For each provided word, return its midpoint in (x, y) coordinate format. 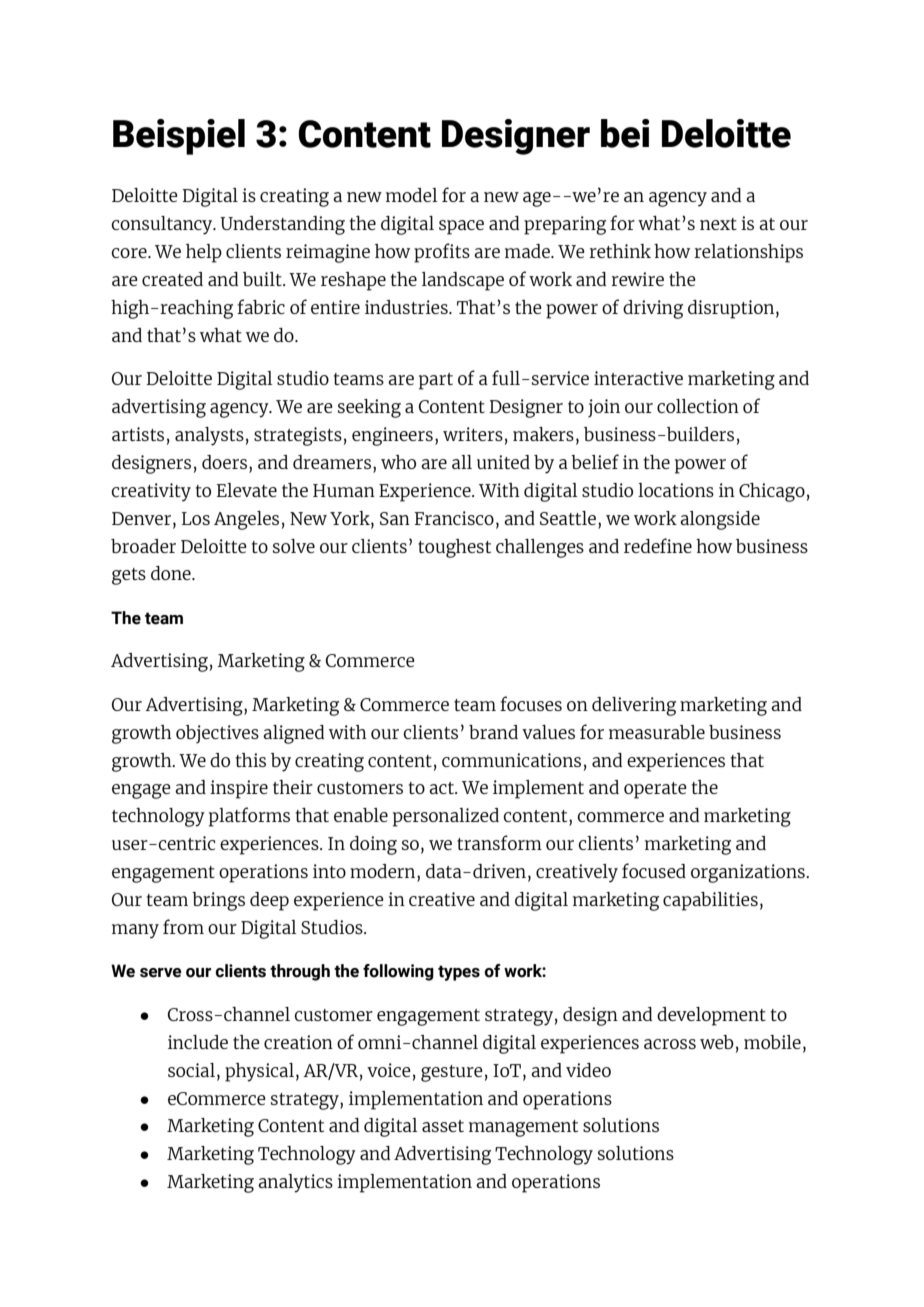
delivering (634, 706)
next (718, 224)
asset (443, 1126)
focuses (531, 703)
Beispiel (179, 137)
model (412, 195)
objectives (217, 734)
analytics (295, 1183)
